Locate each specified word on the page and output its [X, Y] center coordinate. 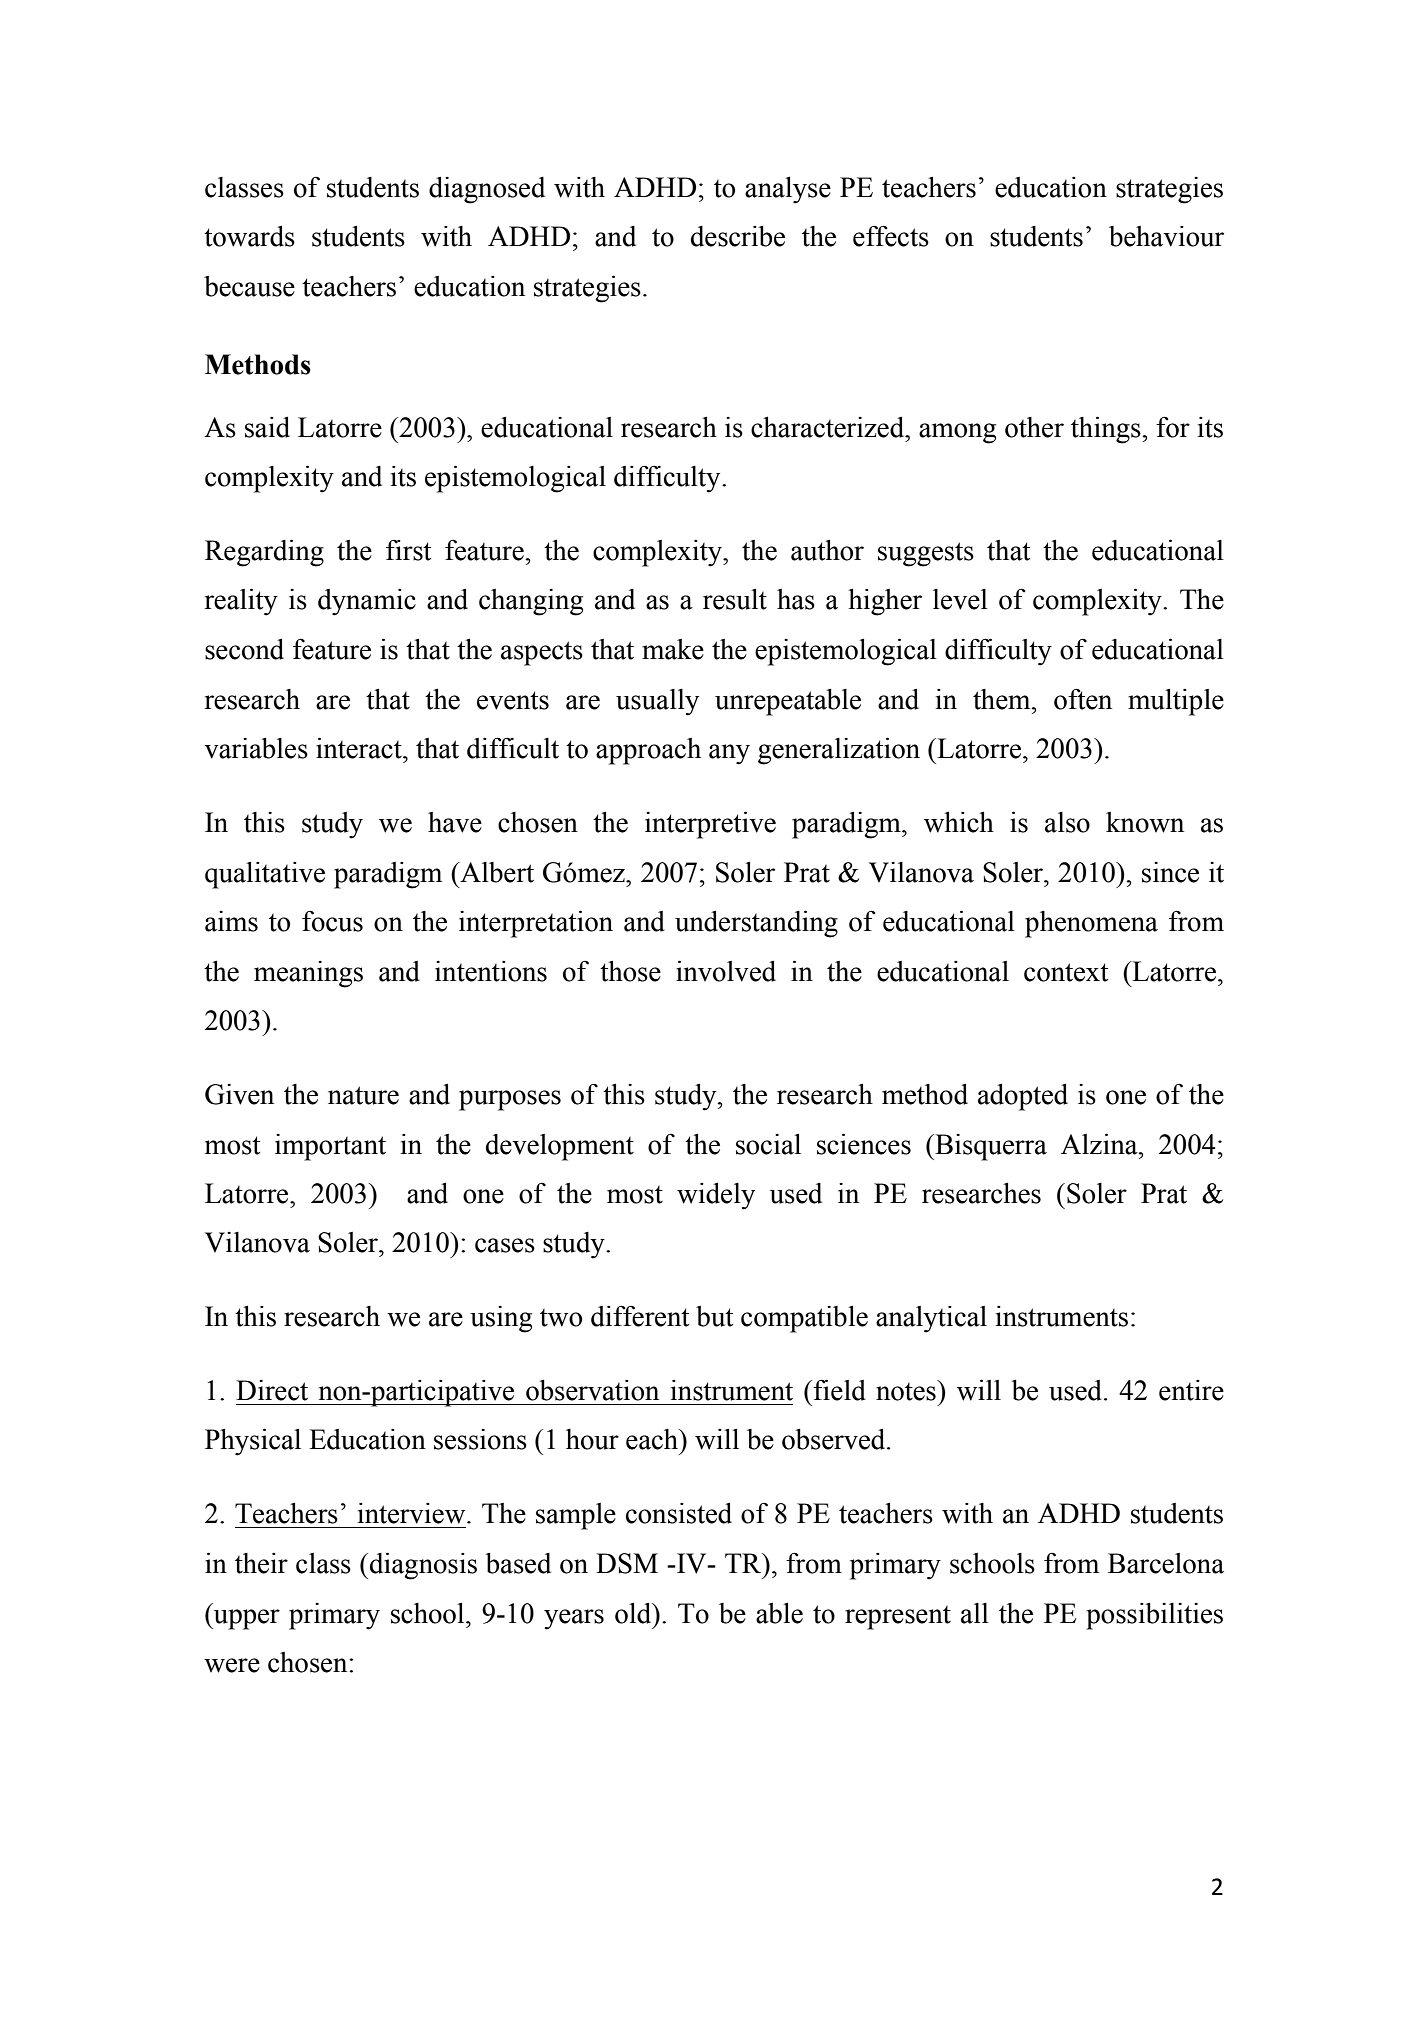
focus [332, 921]
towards [249, 236]
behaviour [1166, 236]
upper [246, 1619]
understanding [756, 924]
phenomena [1091, 924]
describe [738, 236]
